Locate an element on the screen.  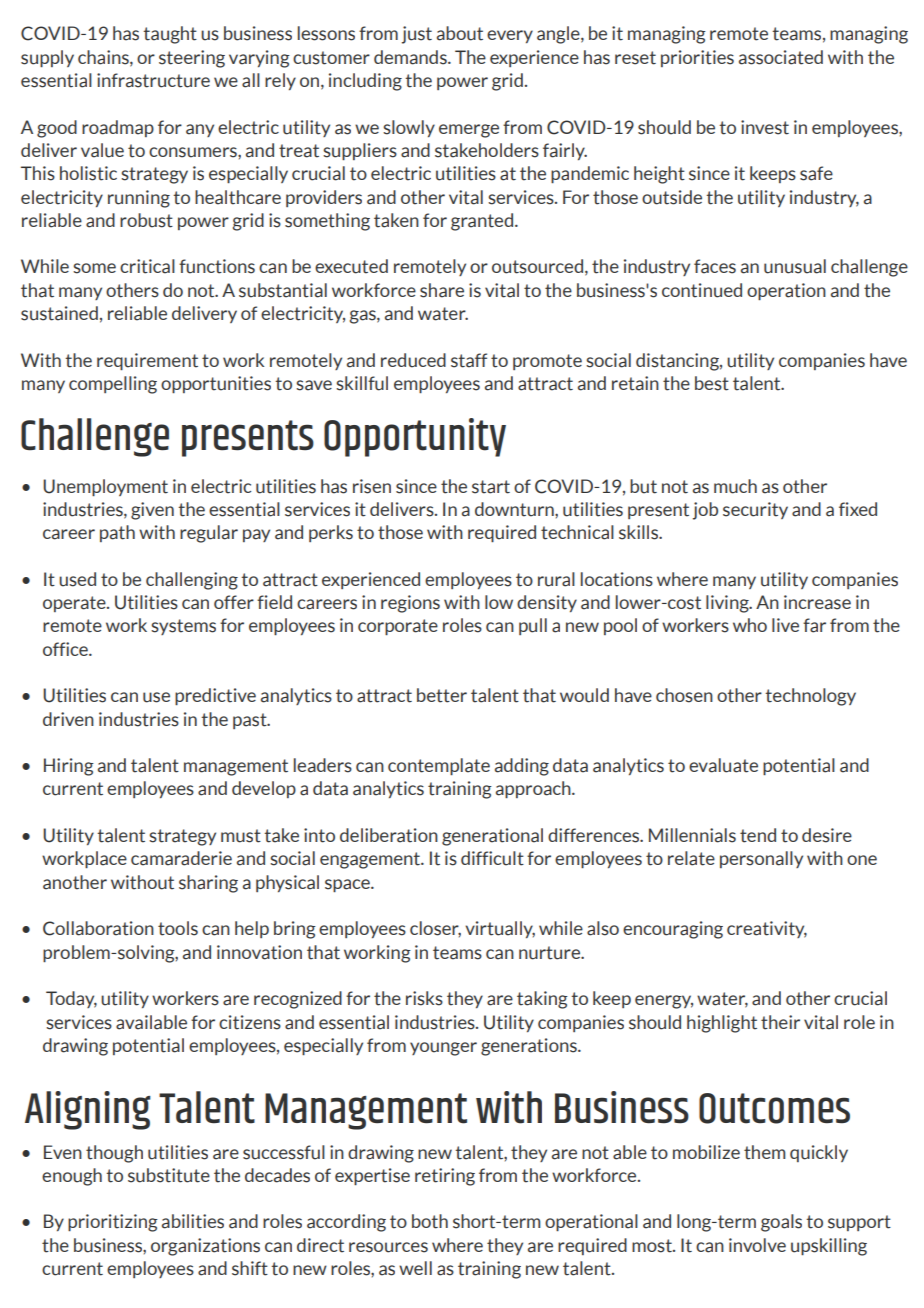
involve is located at coordinates (757, 1245).
